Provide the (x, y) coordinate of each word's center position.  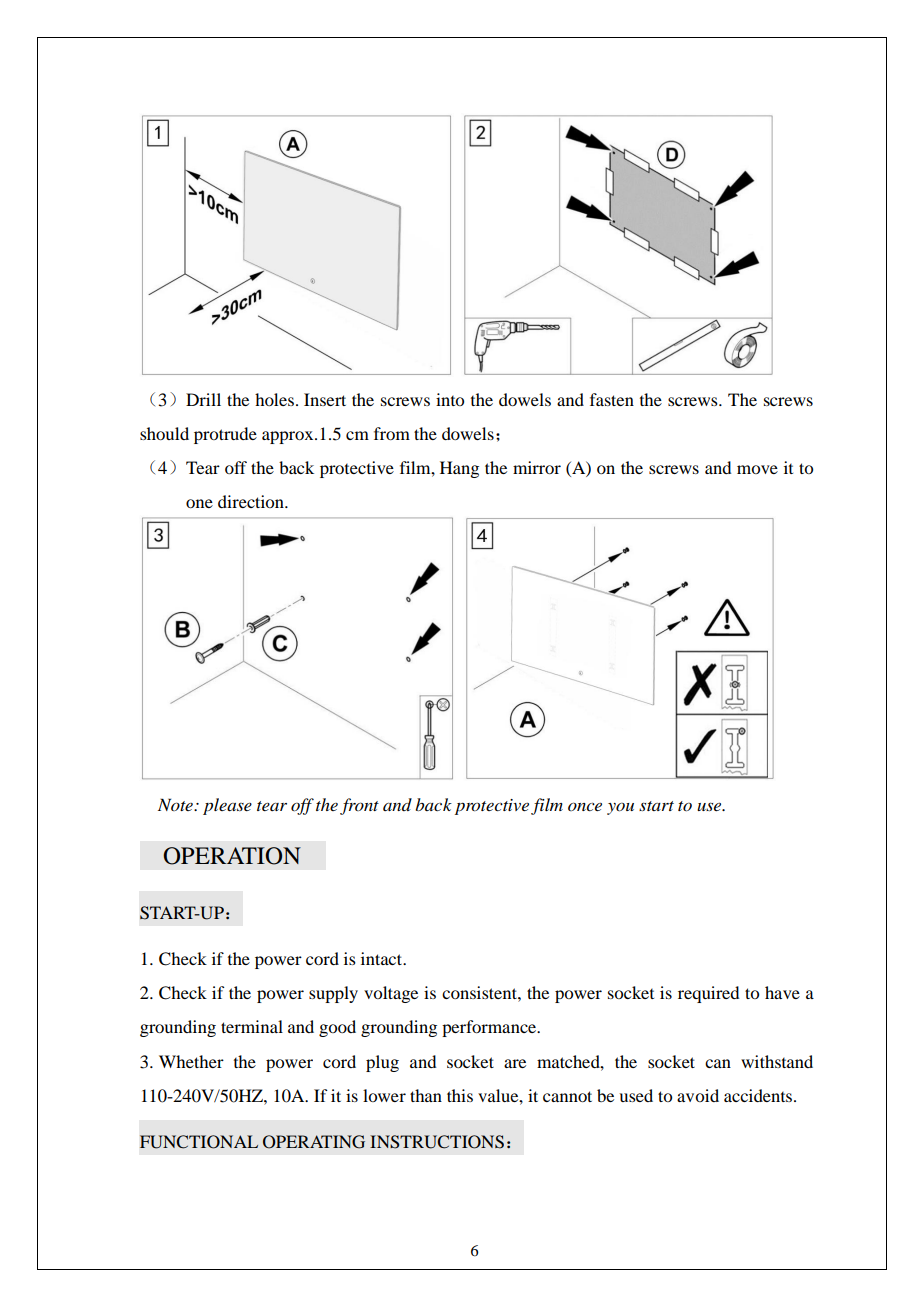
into (450, 399)
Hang (459, 469)
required (708, 994)
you (620, 809)
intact (382, 958)
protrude (225, 435)
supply (333, 994)
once (585, 806)
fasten (612, 399)
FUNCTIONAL (199, 1142)
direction (252, 501)
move (757, 469)
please (227, 806)
